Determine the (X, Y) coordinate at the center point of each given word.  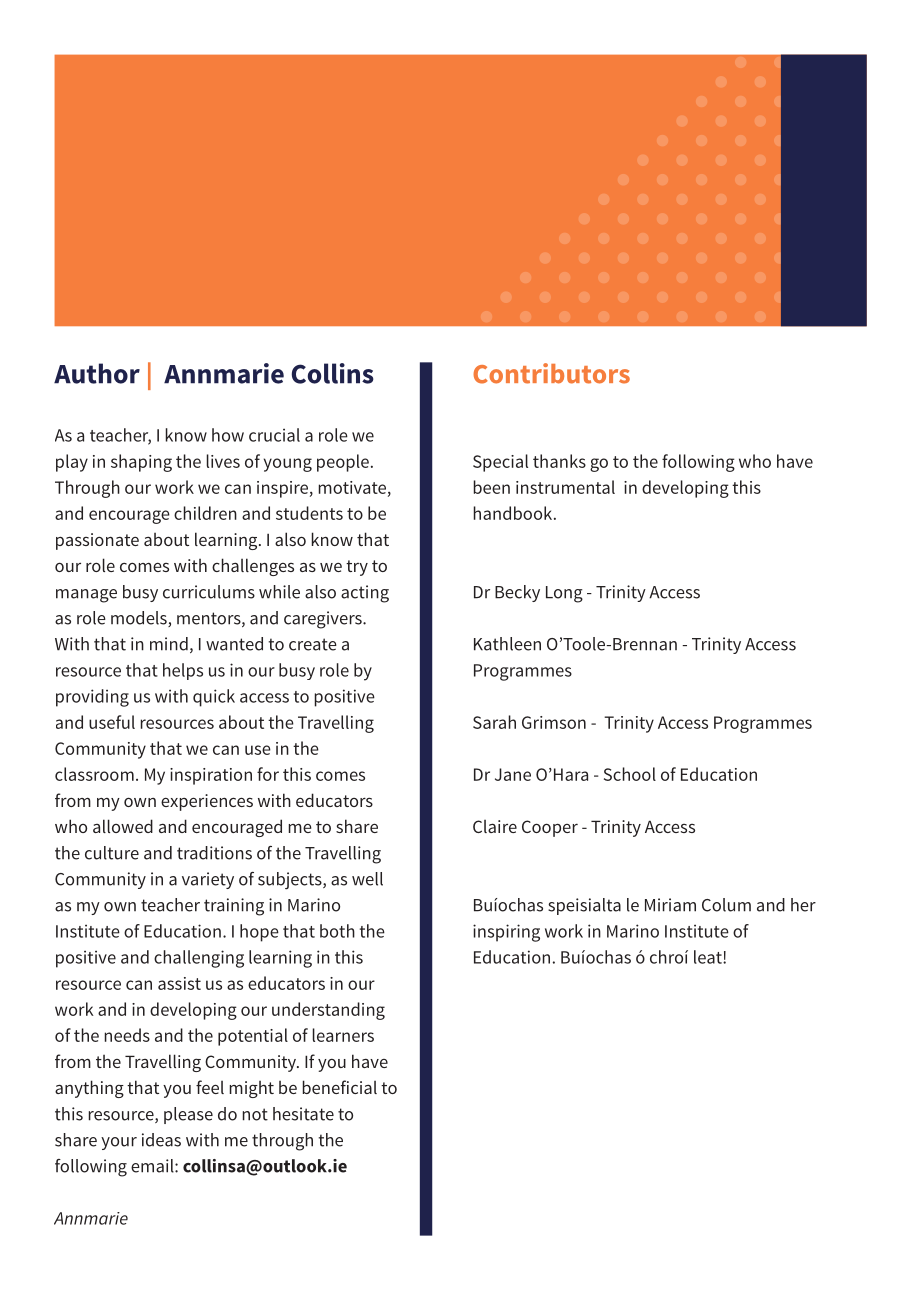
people (343, 463)
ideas (161, 1140)
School (630, 774)
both (337, 931)
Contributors (551, 373)
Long (564, 594)
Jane (513, 774)
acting (365, 594)
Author (97, 373)
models (140, 619)
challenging (199, 959)
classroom (94, 774)
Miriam (670, 905)
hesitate (303, 1114)
